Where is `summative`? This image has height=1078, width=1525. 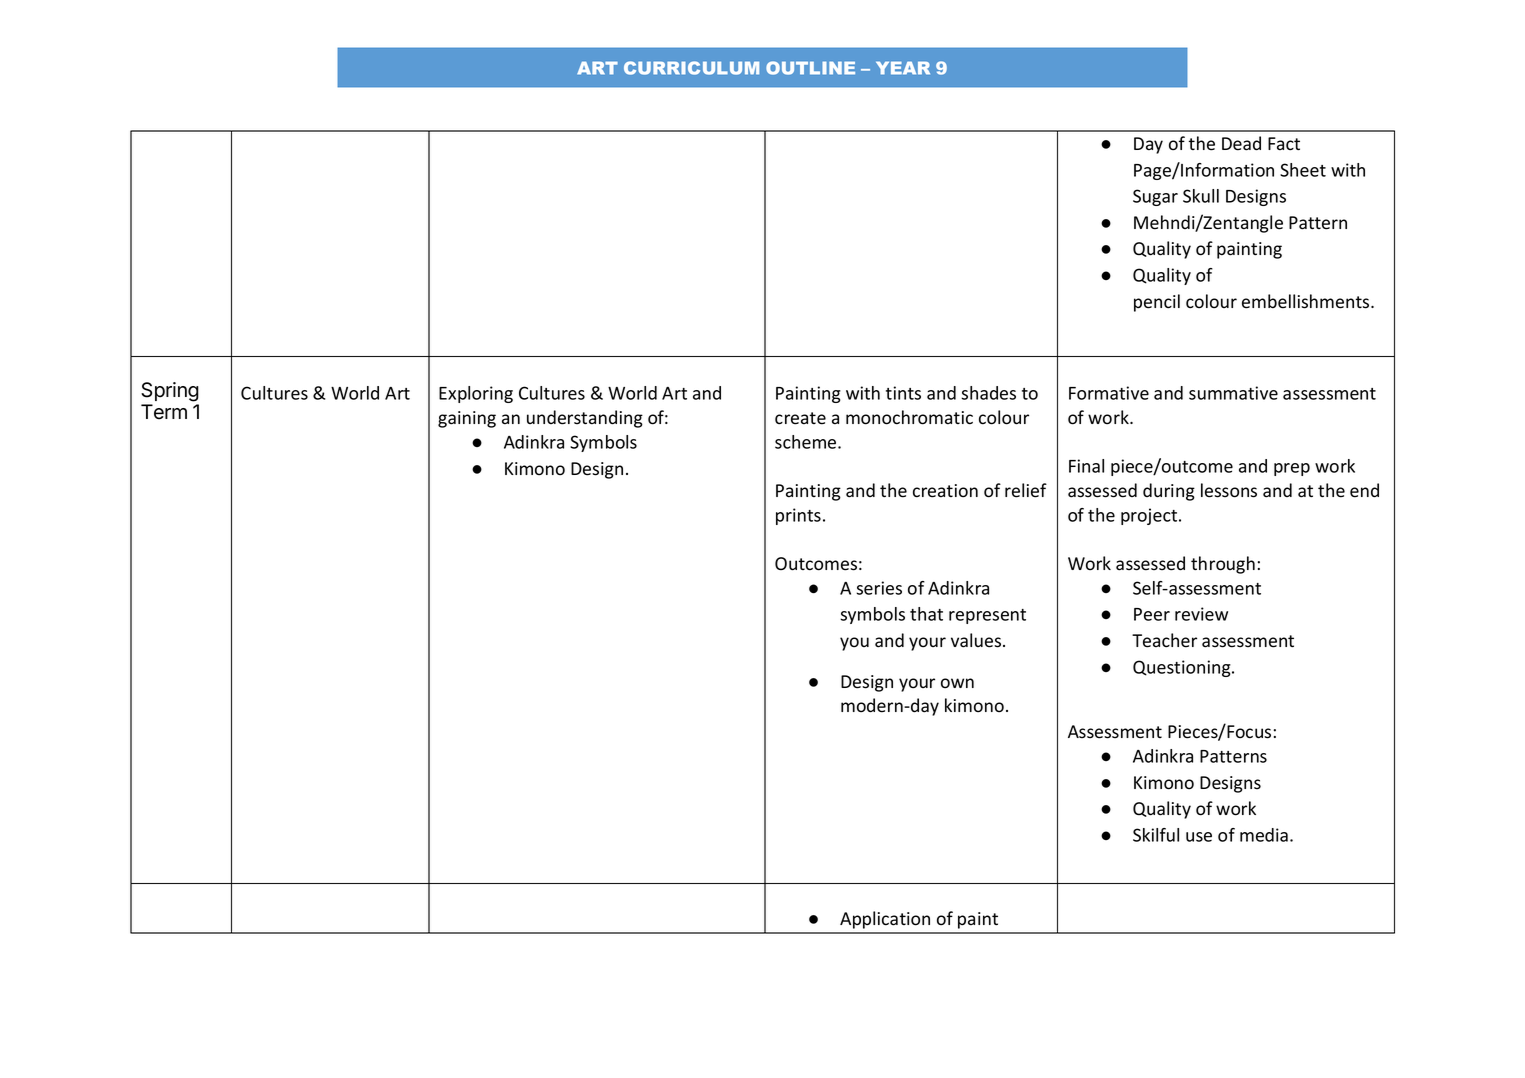
summative is located at coordinates (1233, 393).
